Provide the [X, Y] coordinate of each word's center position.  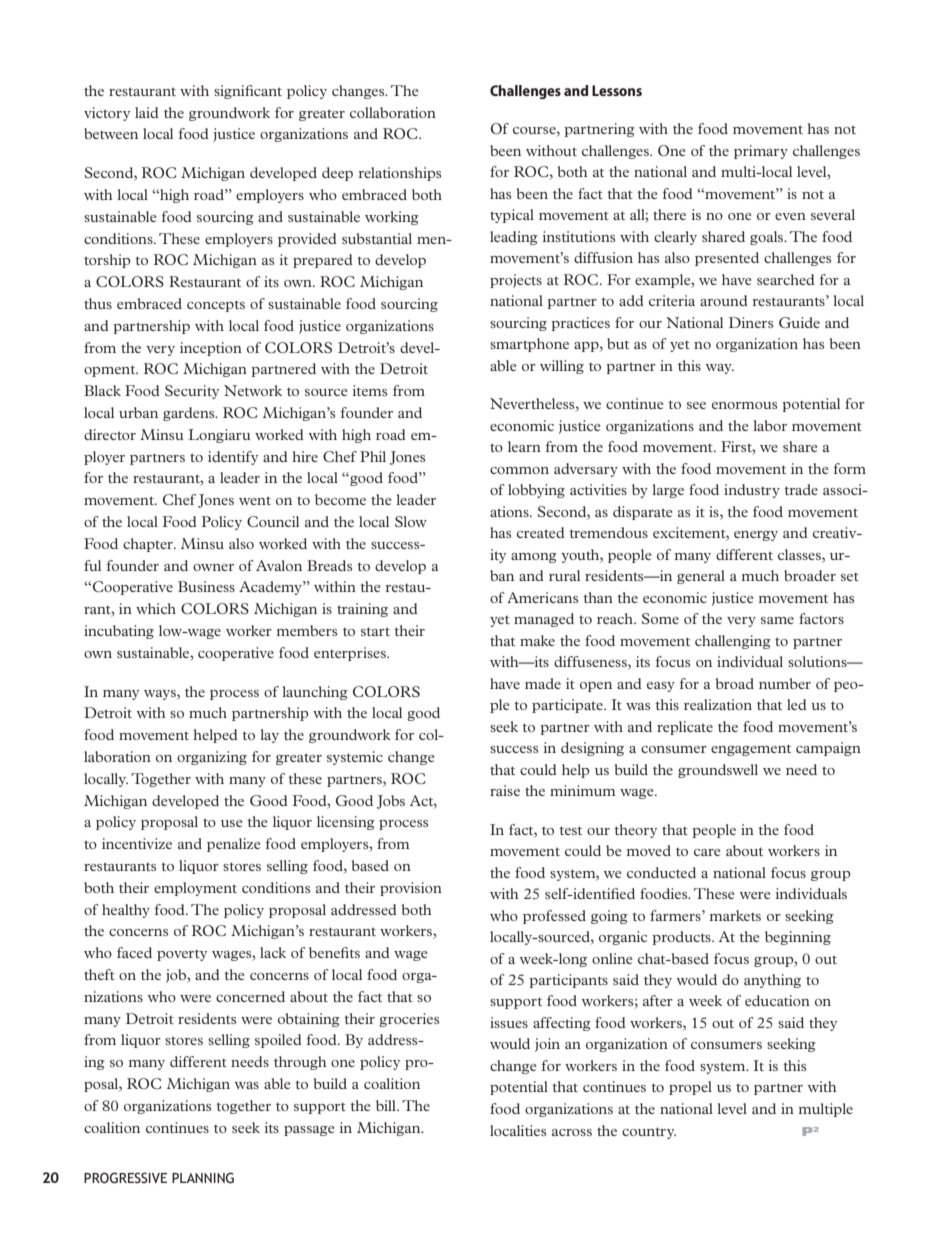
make [537, 640]
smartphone [529, 345]
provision [411, 889]
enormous [744, 405]
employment [195, 889]
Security [192, 392]
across [572, 1132]
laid [147, 112]
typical [512, 216]
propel [690, 1088]
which [156, 608]
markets [735, 915]
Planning [203, 1178]
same [777, 620]
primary [761, 152]
